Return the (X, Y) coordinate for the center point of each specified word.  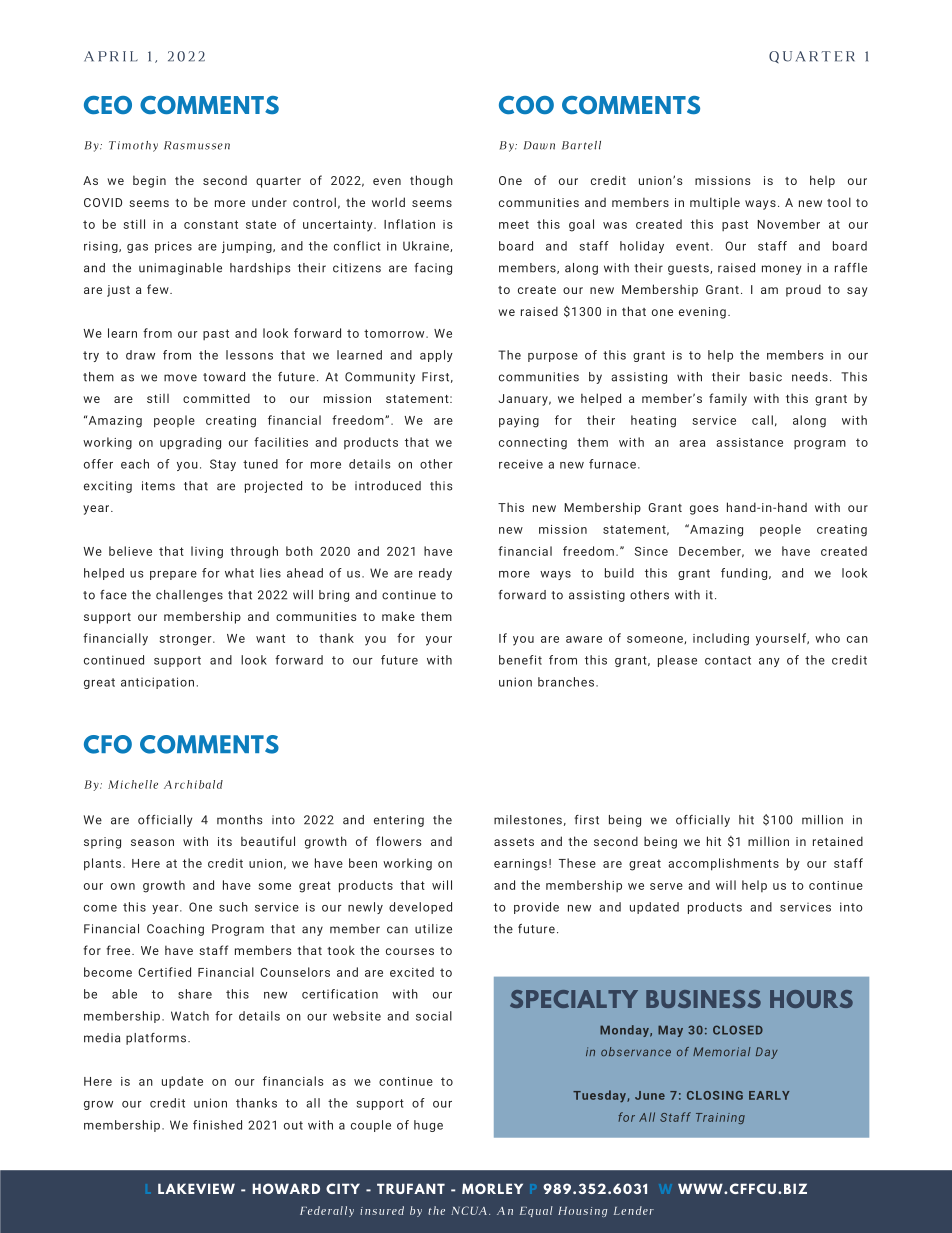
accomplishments (723, 864)
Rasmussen (197, 145)
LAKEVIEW (196, 1188)
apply (436, 356)
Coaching (175, 930)
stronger (187, 640)
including (721, 639)
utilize (433, 929)
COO (526, 105)
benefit (520, 660)
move (180, 378)
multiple (715, 203)
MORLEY (492, 1188)
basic (766, 377)
